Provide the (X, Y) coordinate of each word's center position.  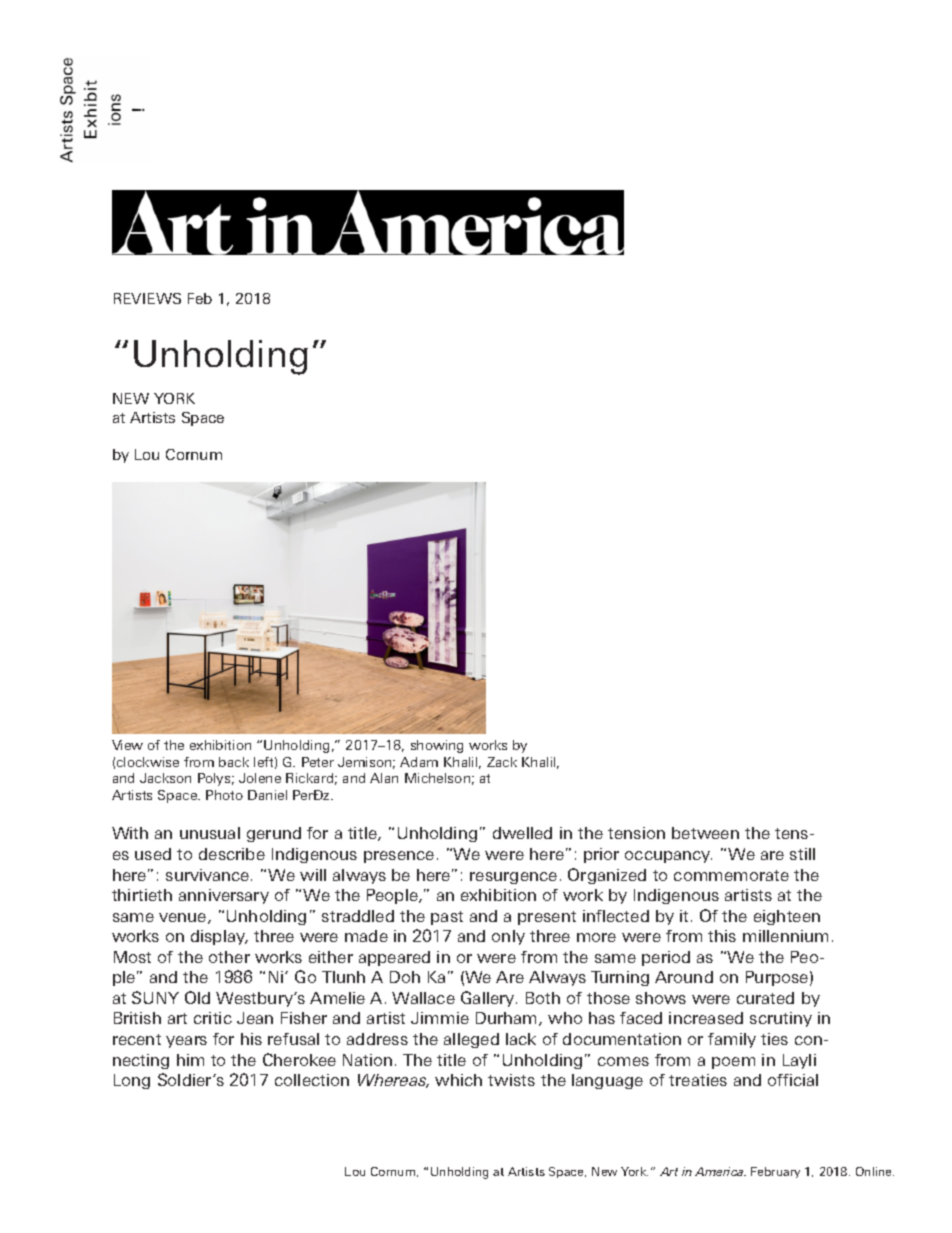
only (508, 937)
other (229, 957)
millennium (785, 936)
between (705, 833)
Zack (502, 762)
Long (132, 1081)
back (234, 762)
